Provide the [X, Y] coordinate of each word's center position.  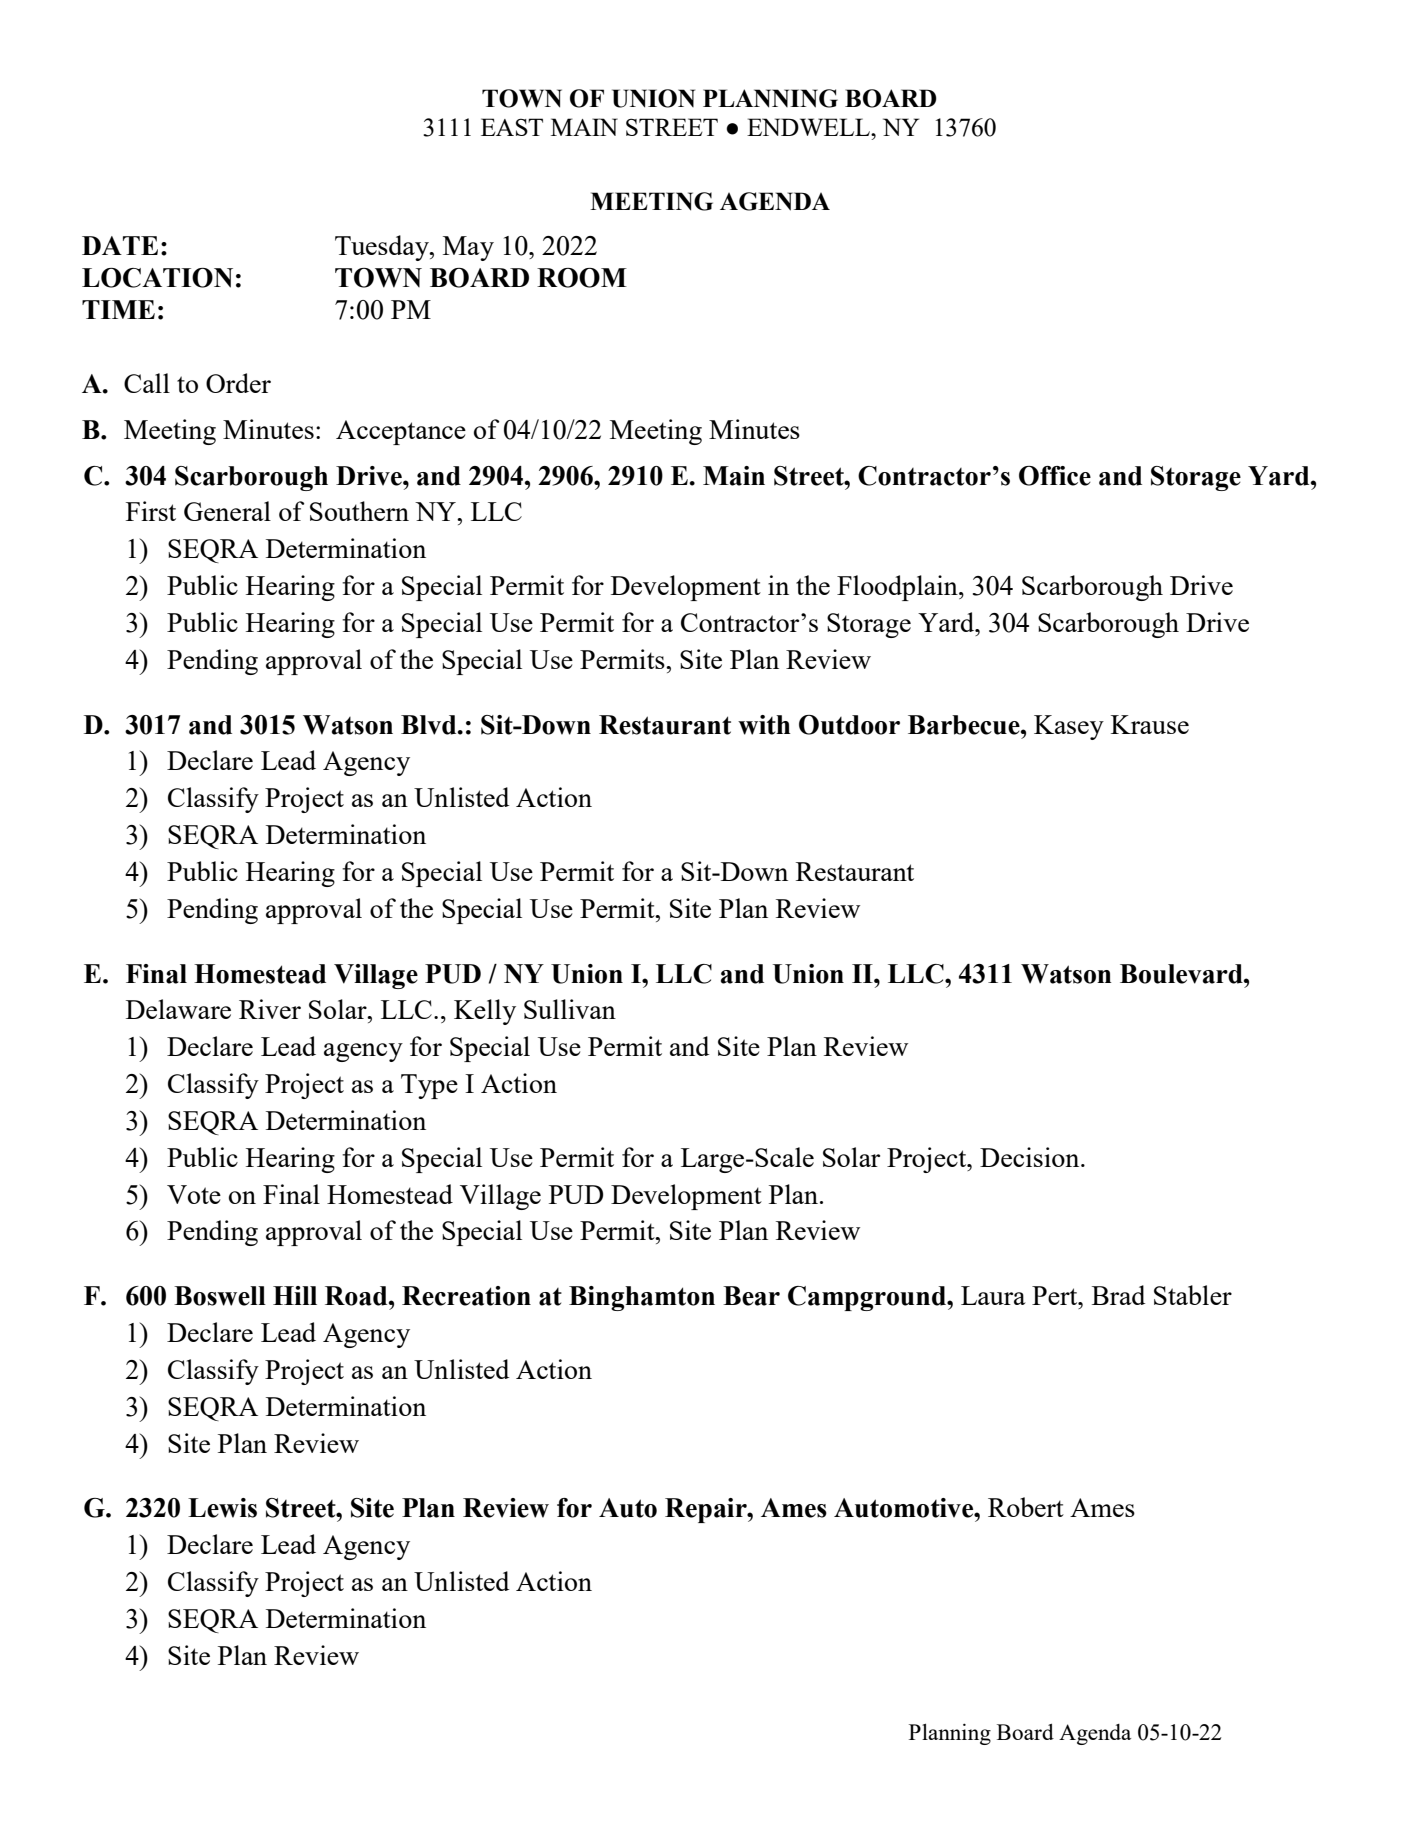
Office [1055, 476]
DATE [120, 245]
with [764, 725]
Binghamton [642, 1298]
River [270, 1009]
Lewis [222, 1508]
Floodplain [898, 588]
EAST [512, 127]
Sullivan [570, 1009]
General [227, 511]
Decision [1031, 1157]
